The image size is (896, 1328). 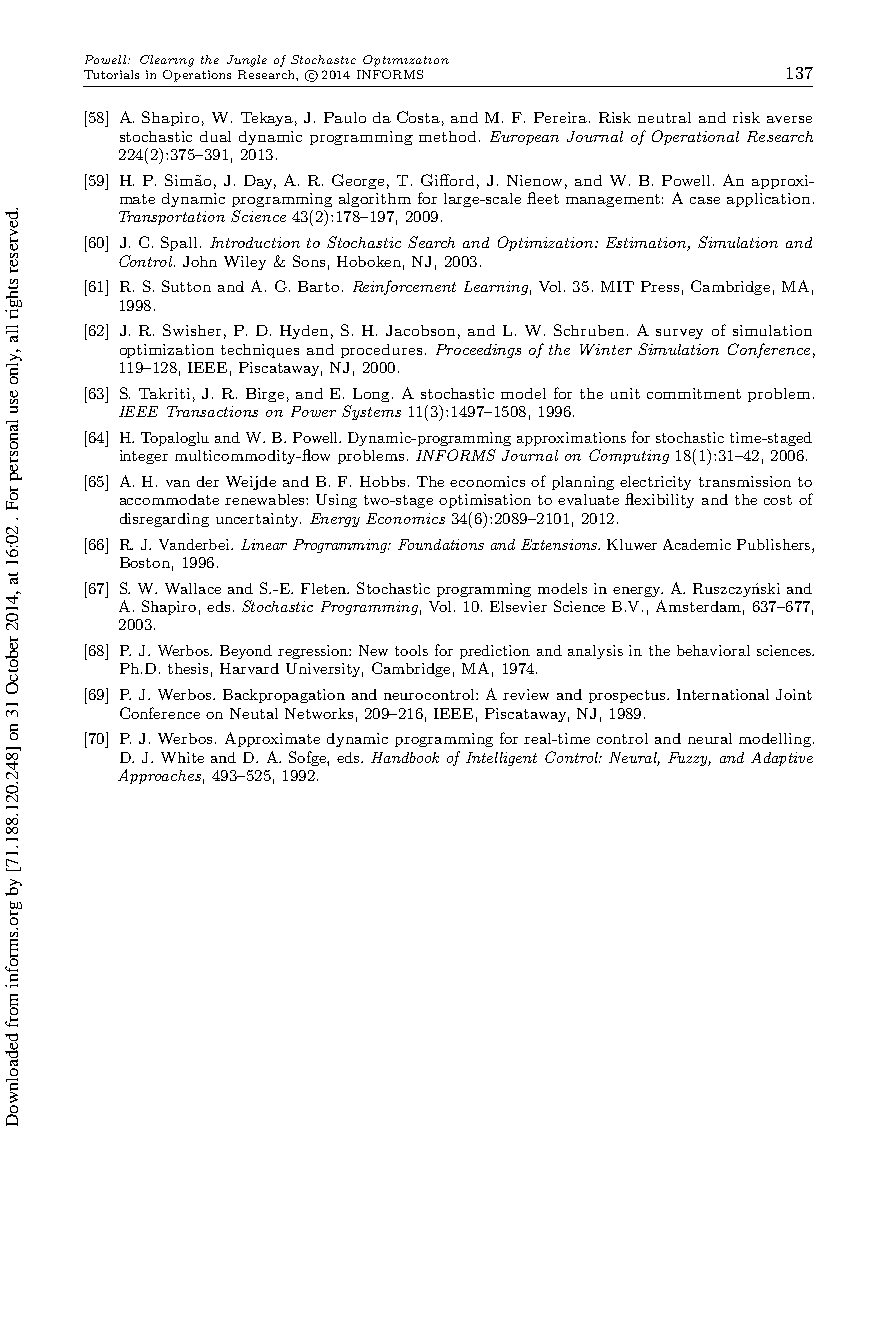 What do you see at coordinates (404, 287) in the screenshot?
I see `Reinforcement` at bounding box center [404, 287].
